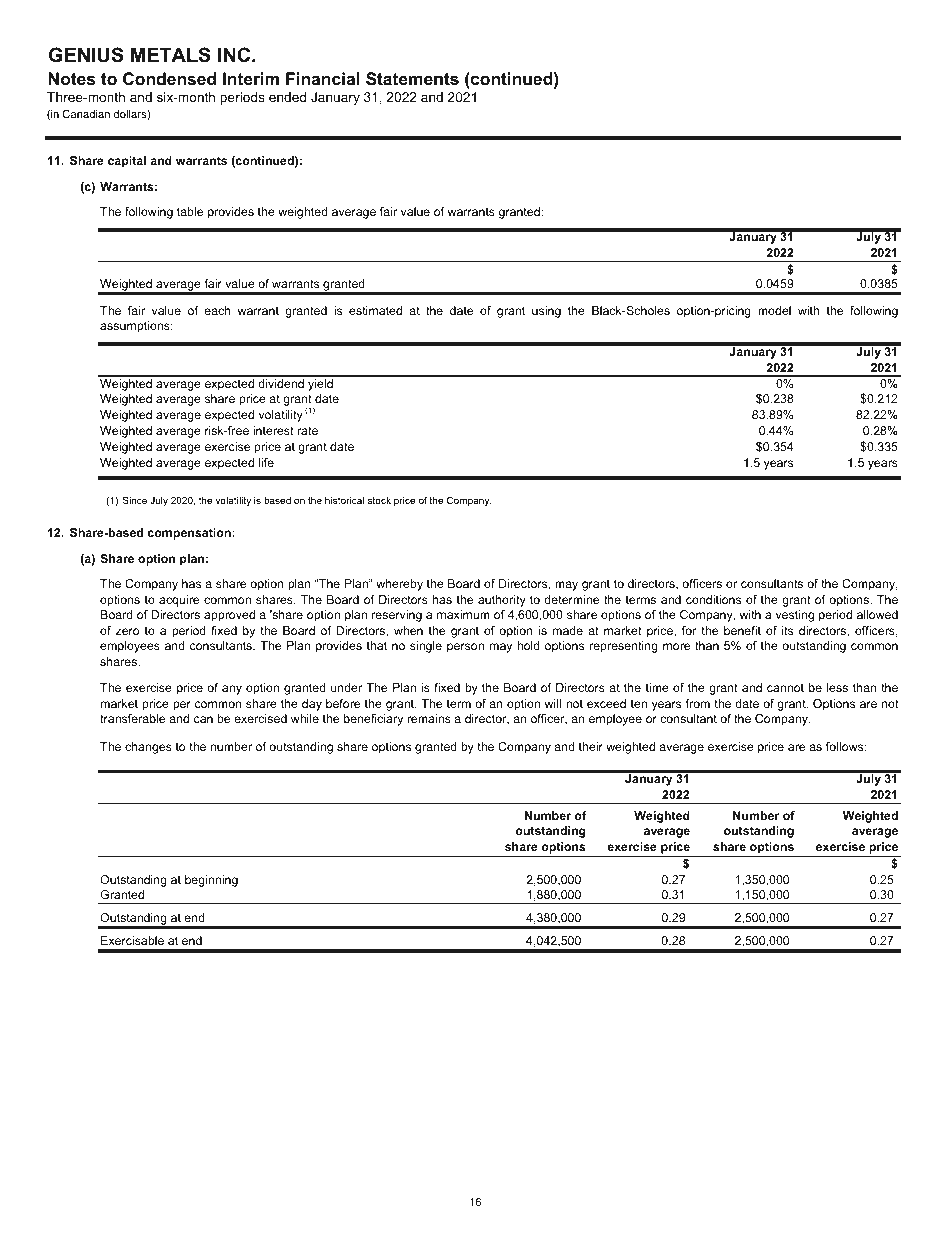 The height and width of the screenshot is (1233, 952). I want to click on zero, so click(127, 631).
